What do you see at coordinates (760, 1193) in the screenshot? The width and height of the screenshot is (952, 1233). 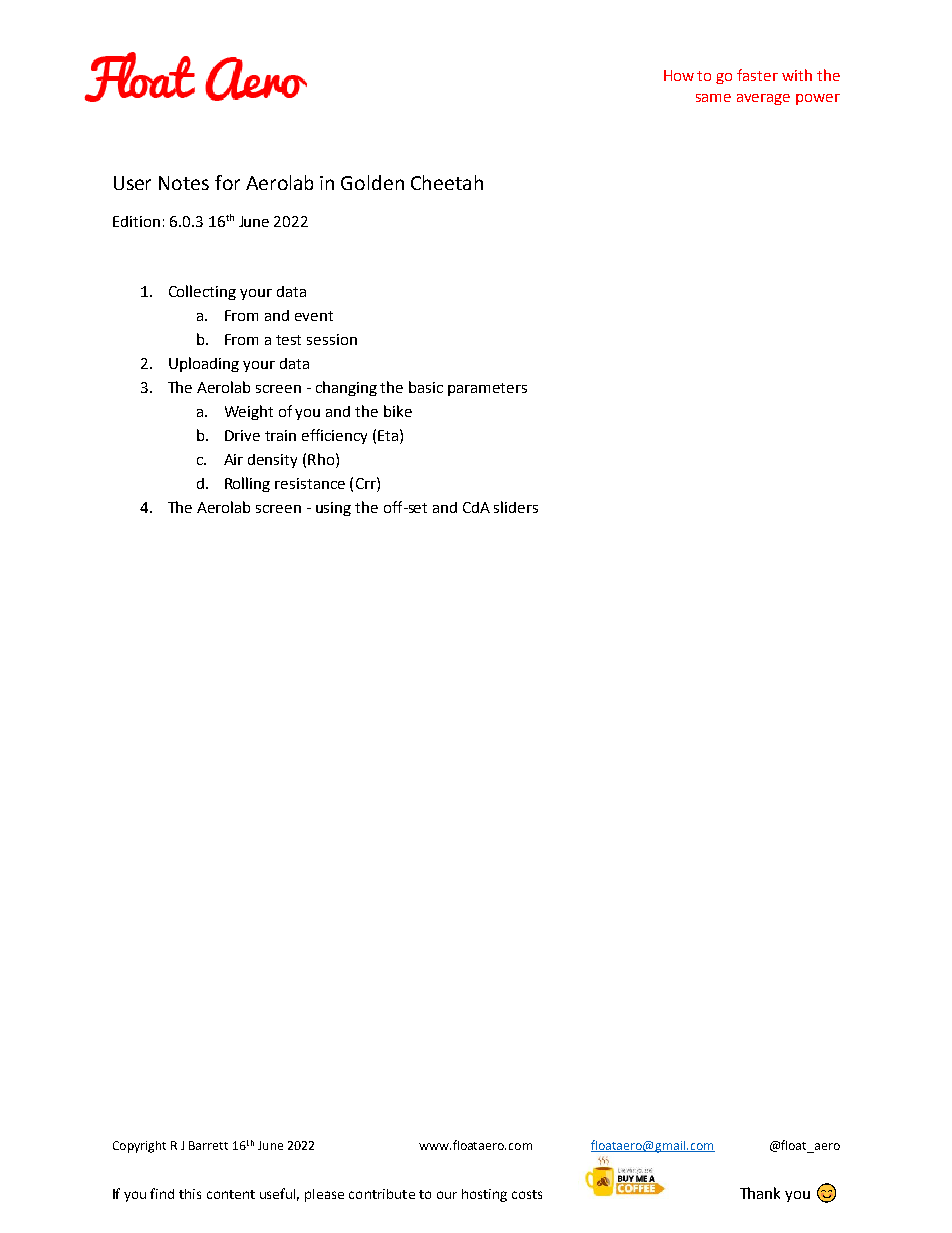 I see `Thank` at bounding box center [760, 1193].
